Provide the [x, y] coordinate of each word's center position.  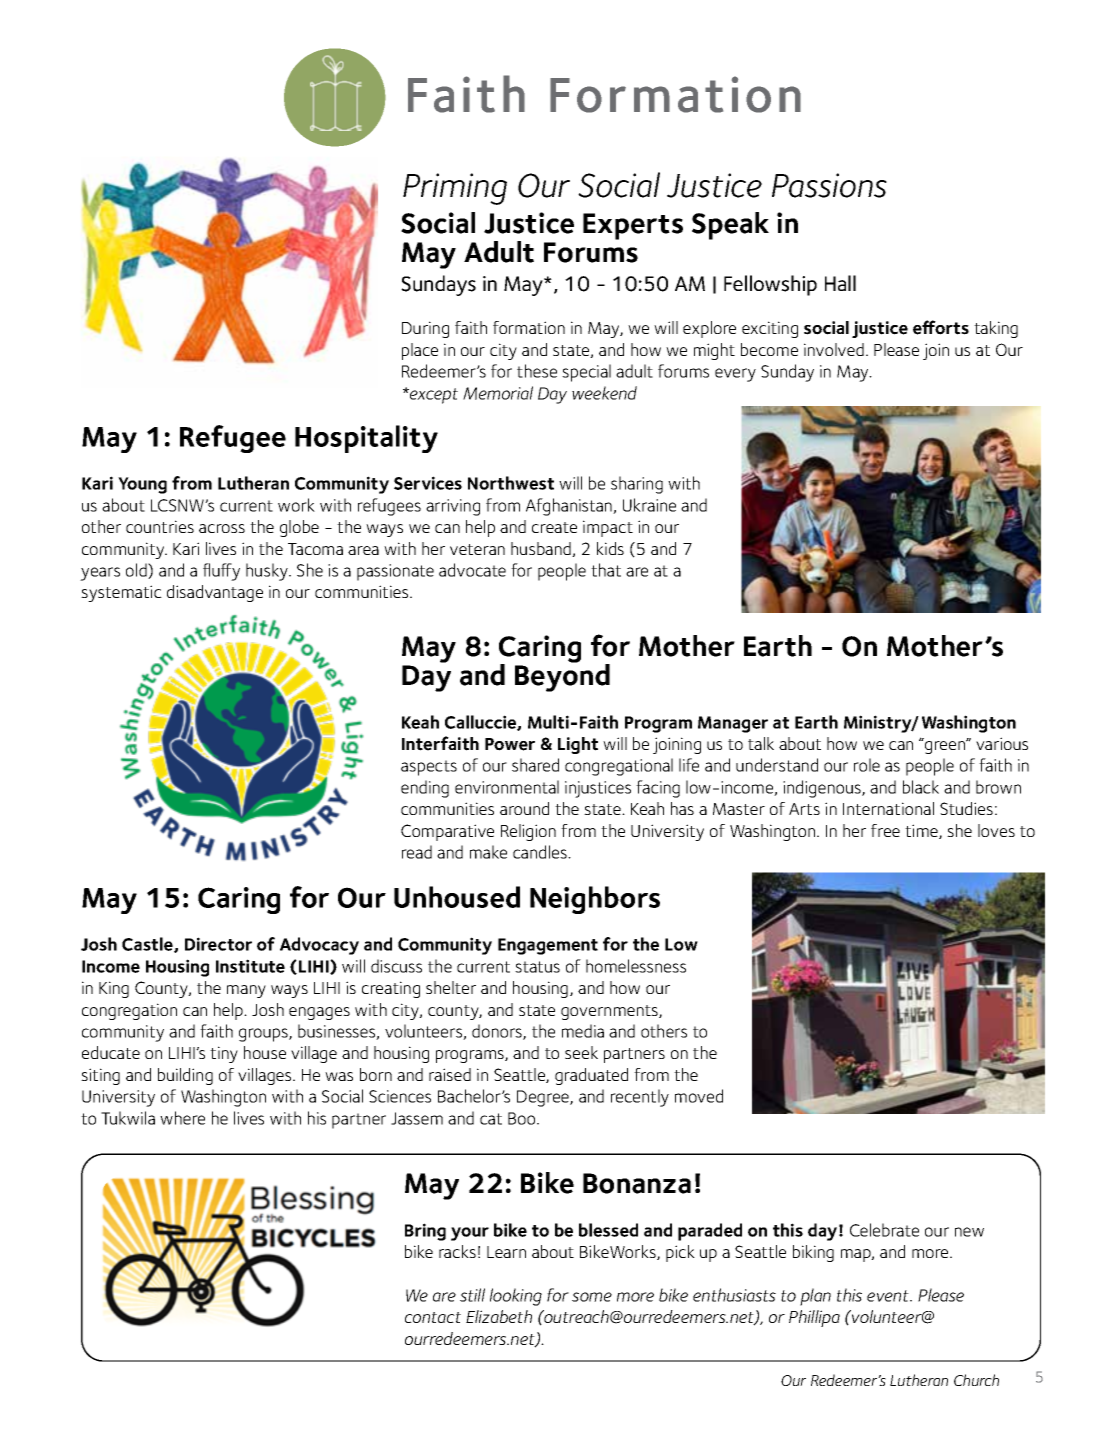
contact [433, 1317]
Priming [455, 189]
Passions [829, 185]
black [921, 787]
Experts [633, 226]
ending [425, 789]
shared [535, 765]
